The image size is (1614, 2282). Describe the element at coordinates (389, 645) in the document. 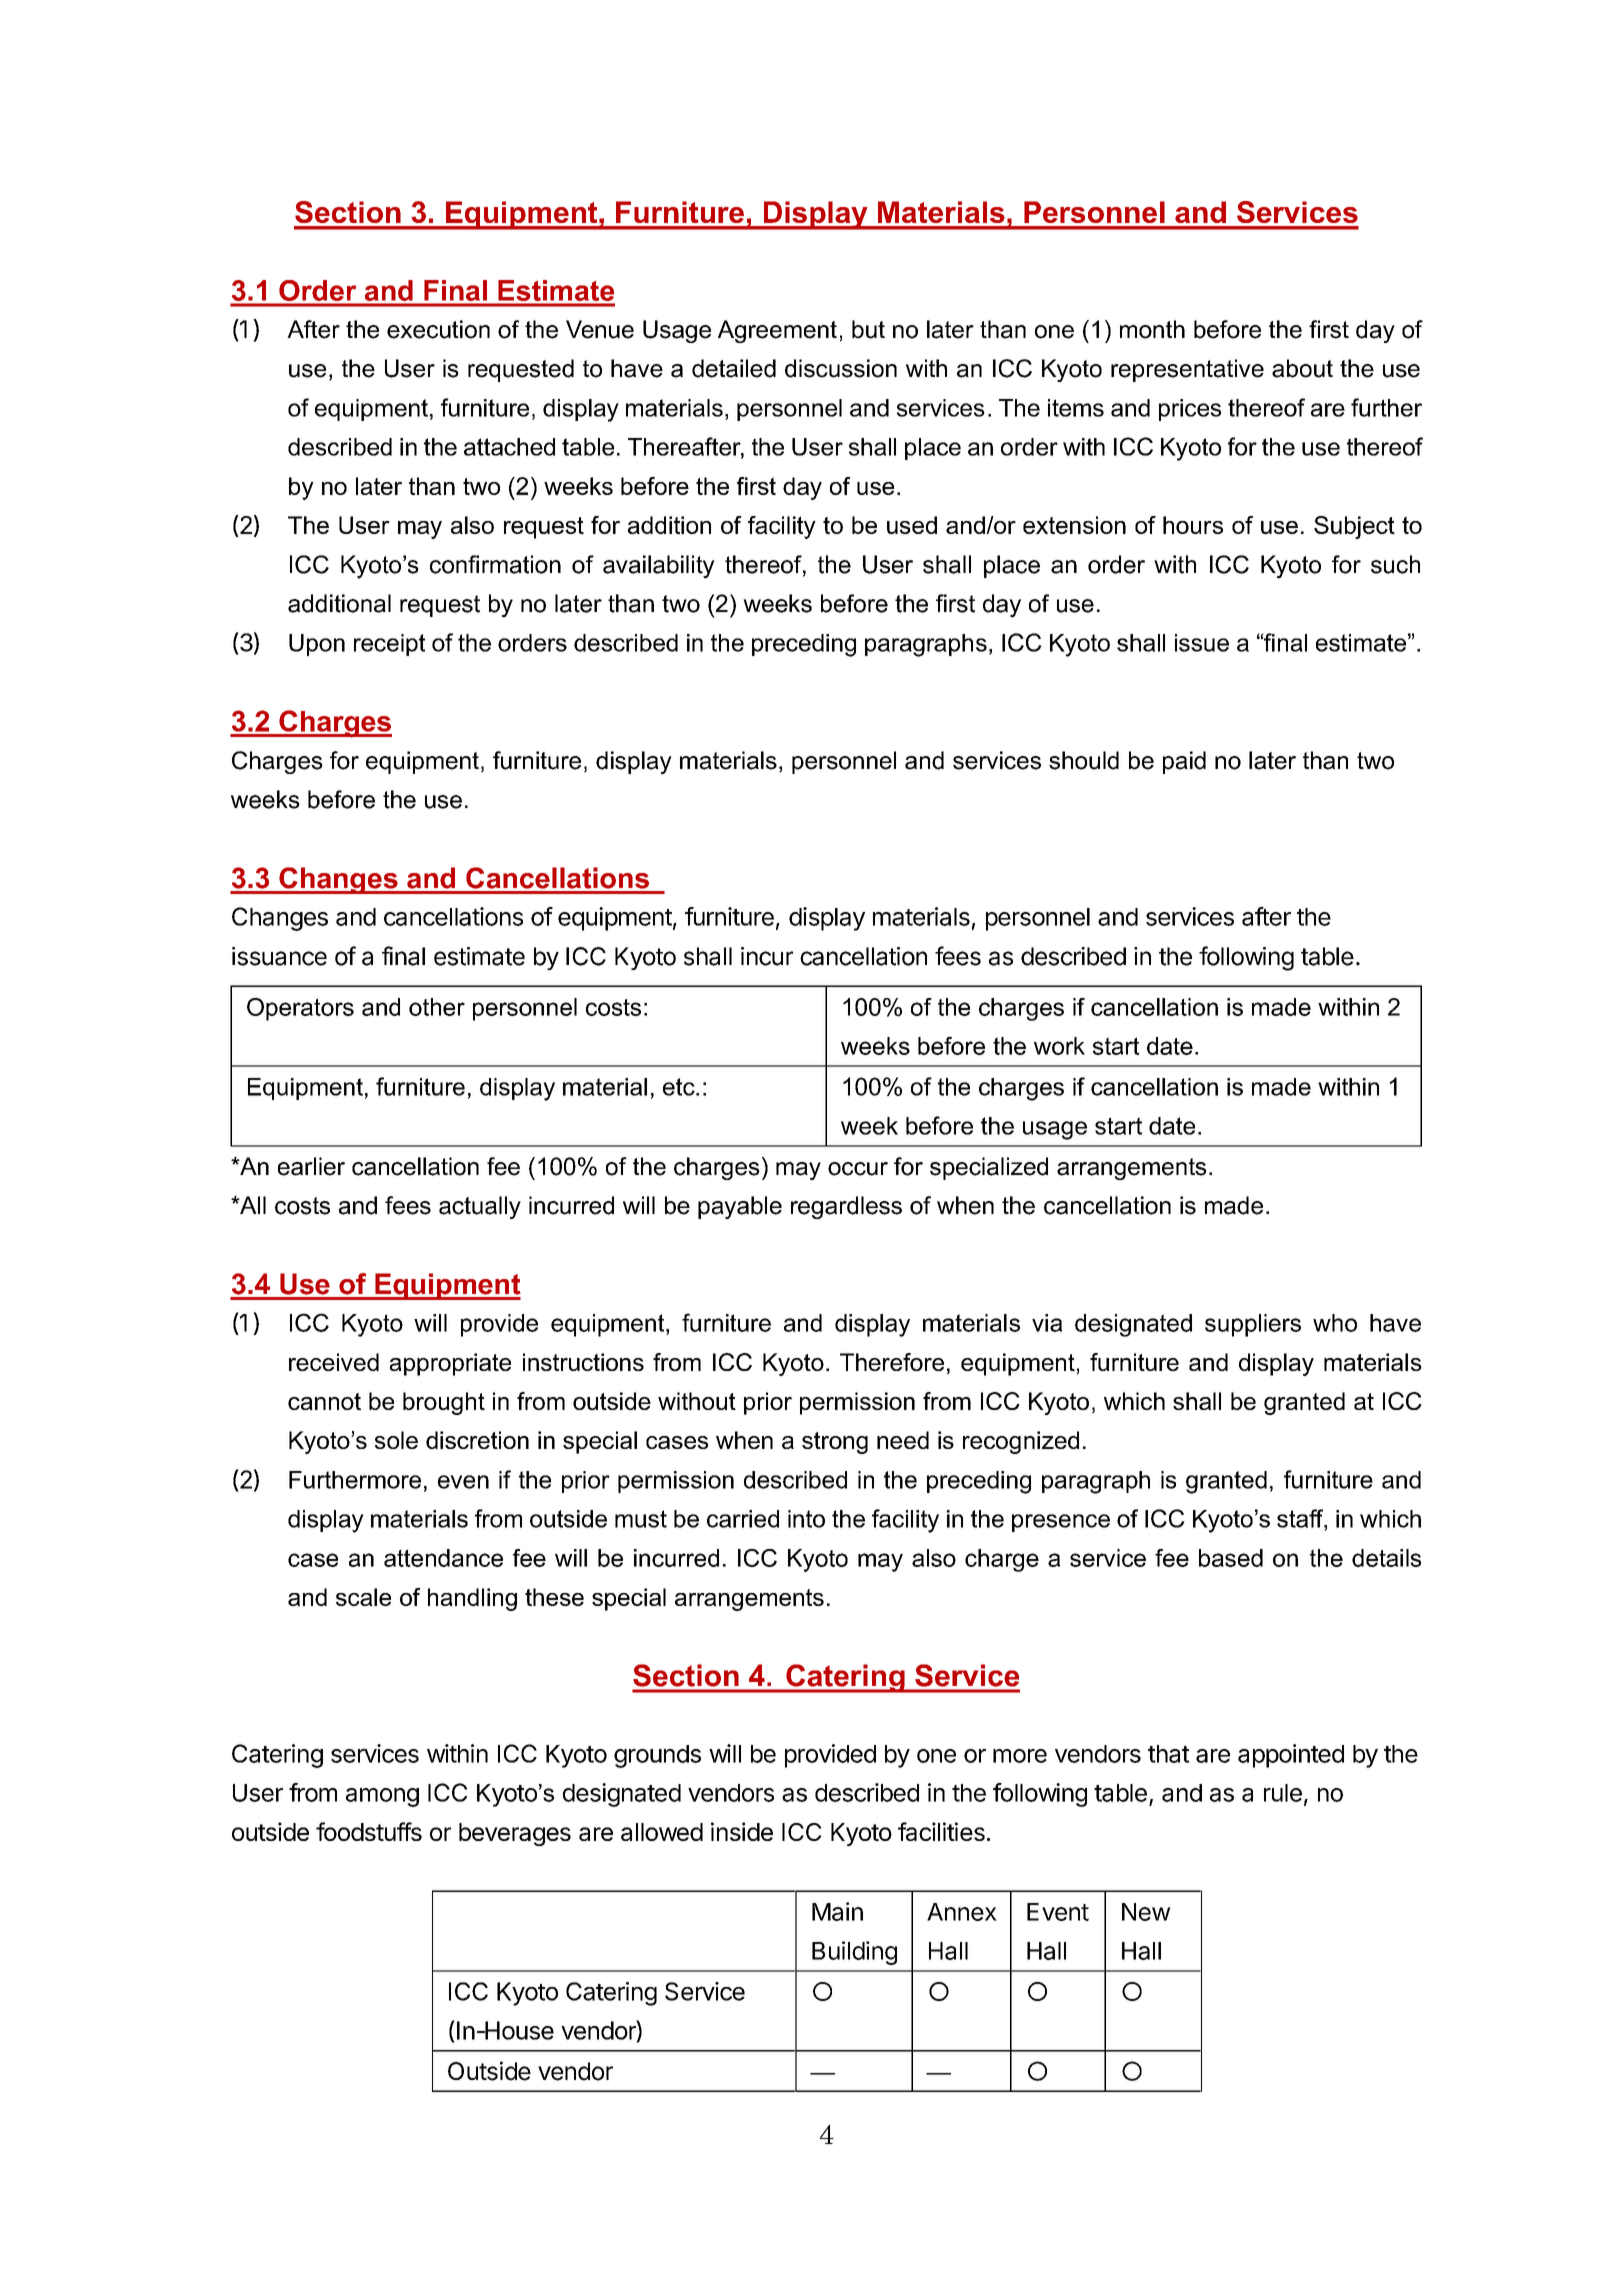

I see `receipt` at that location.
